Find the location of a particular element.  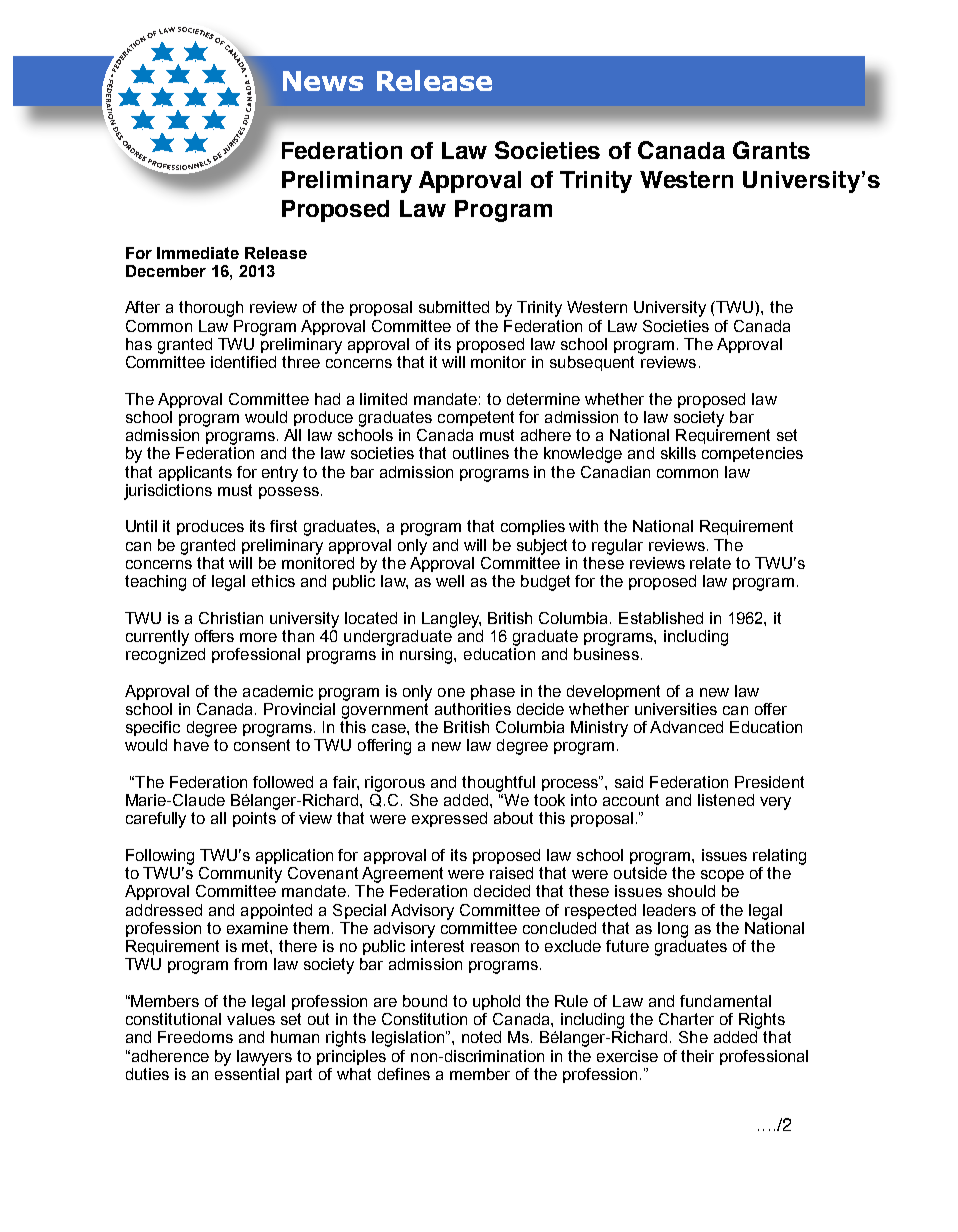

Freedoms is located at coordinates (195, 1037).
